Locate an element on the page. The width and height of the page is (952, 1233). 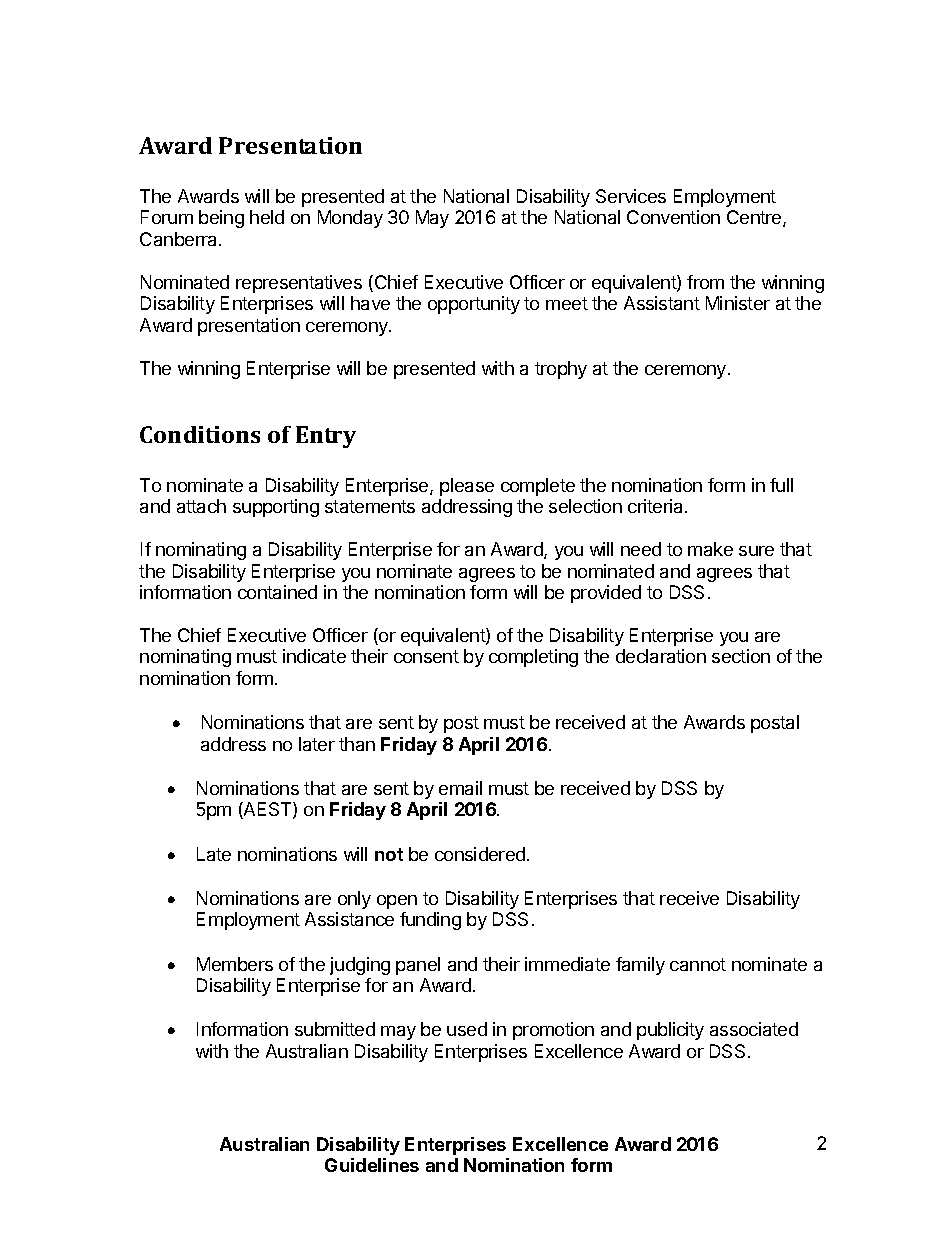
publicity is located at coordinates (670, 1031).
